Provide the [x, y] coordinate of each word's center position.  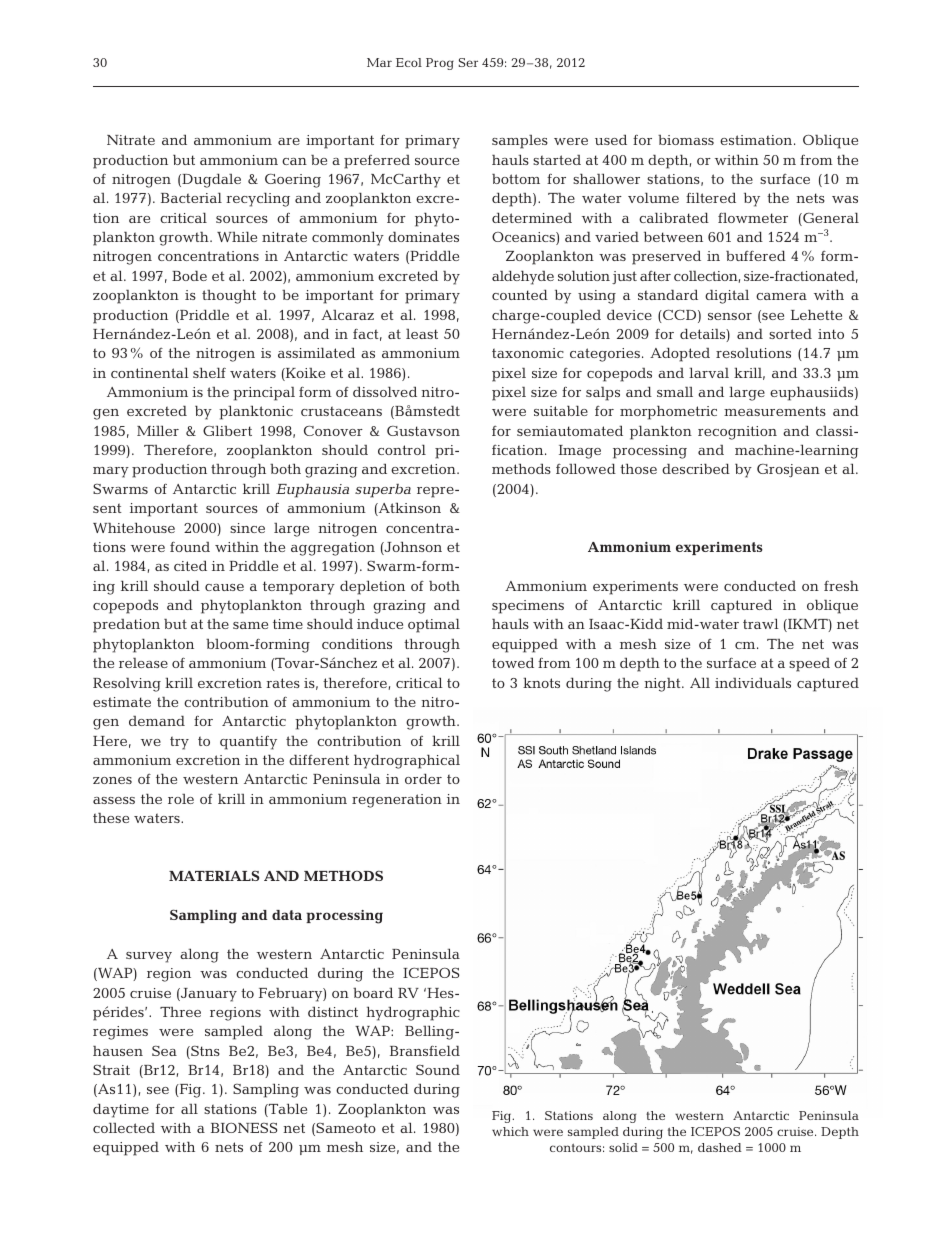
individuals [753, 682]
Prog [440, 64]
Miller [158, 430]
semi [533, 431]
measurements [775, 411]
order [423, 778]
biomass [686, 140]
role [181, 799]
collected [124, 1127]
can [294, 161]
